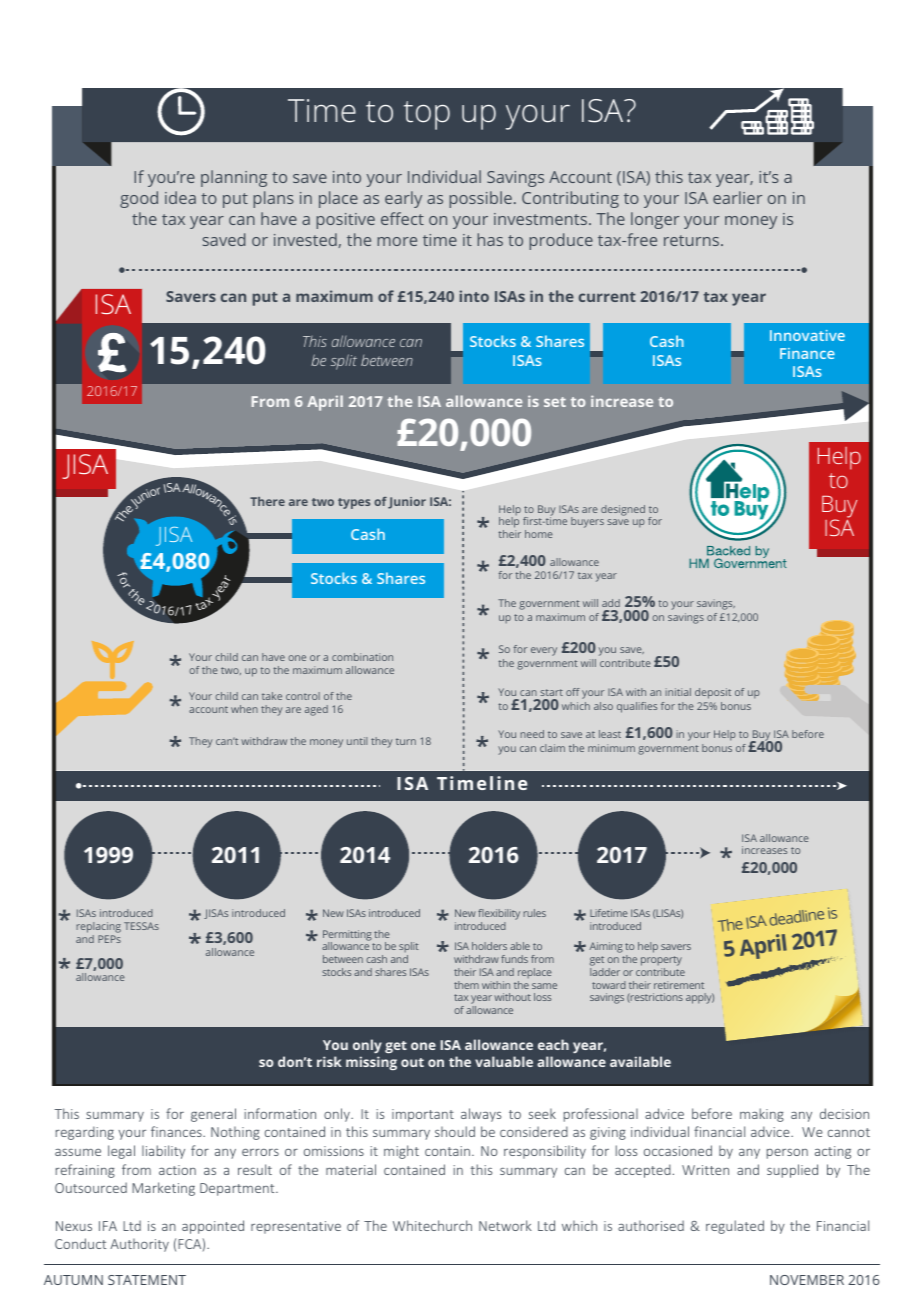 This document has height=1308, width=924. What do you see at coordinates (735, 1227) in the document?
I see `regulated` at bounding box center [735, 1227].
